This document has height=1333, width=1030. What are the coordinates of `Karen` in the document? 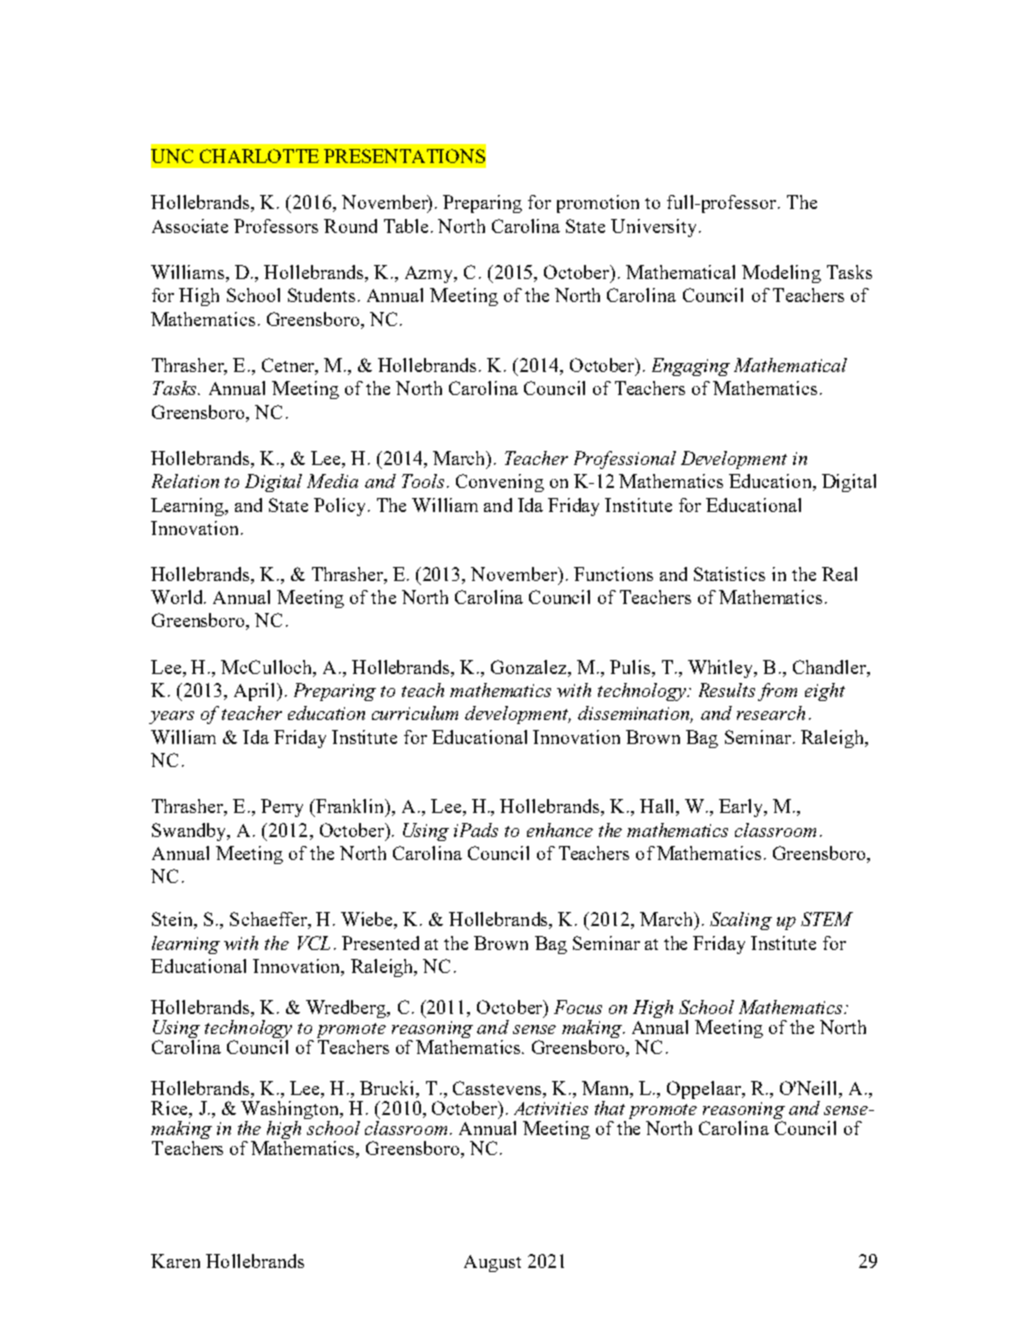 It's located at (175, 1261).
